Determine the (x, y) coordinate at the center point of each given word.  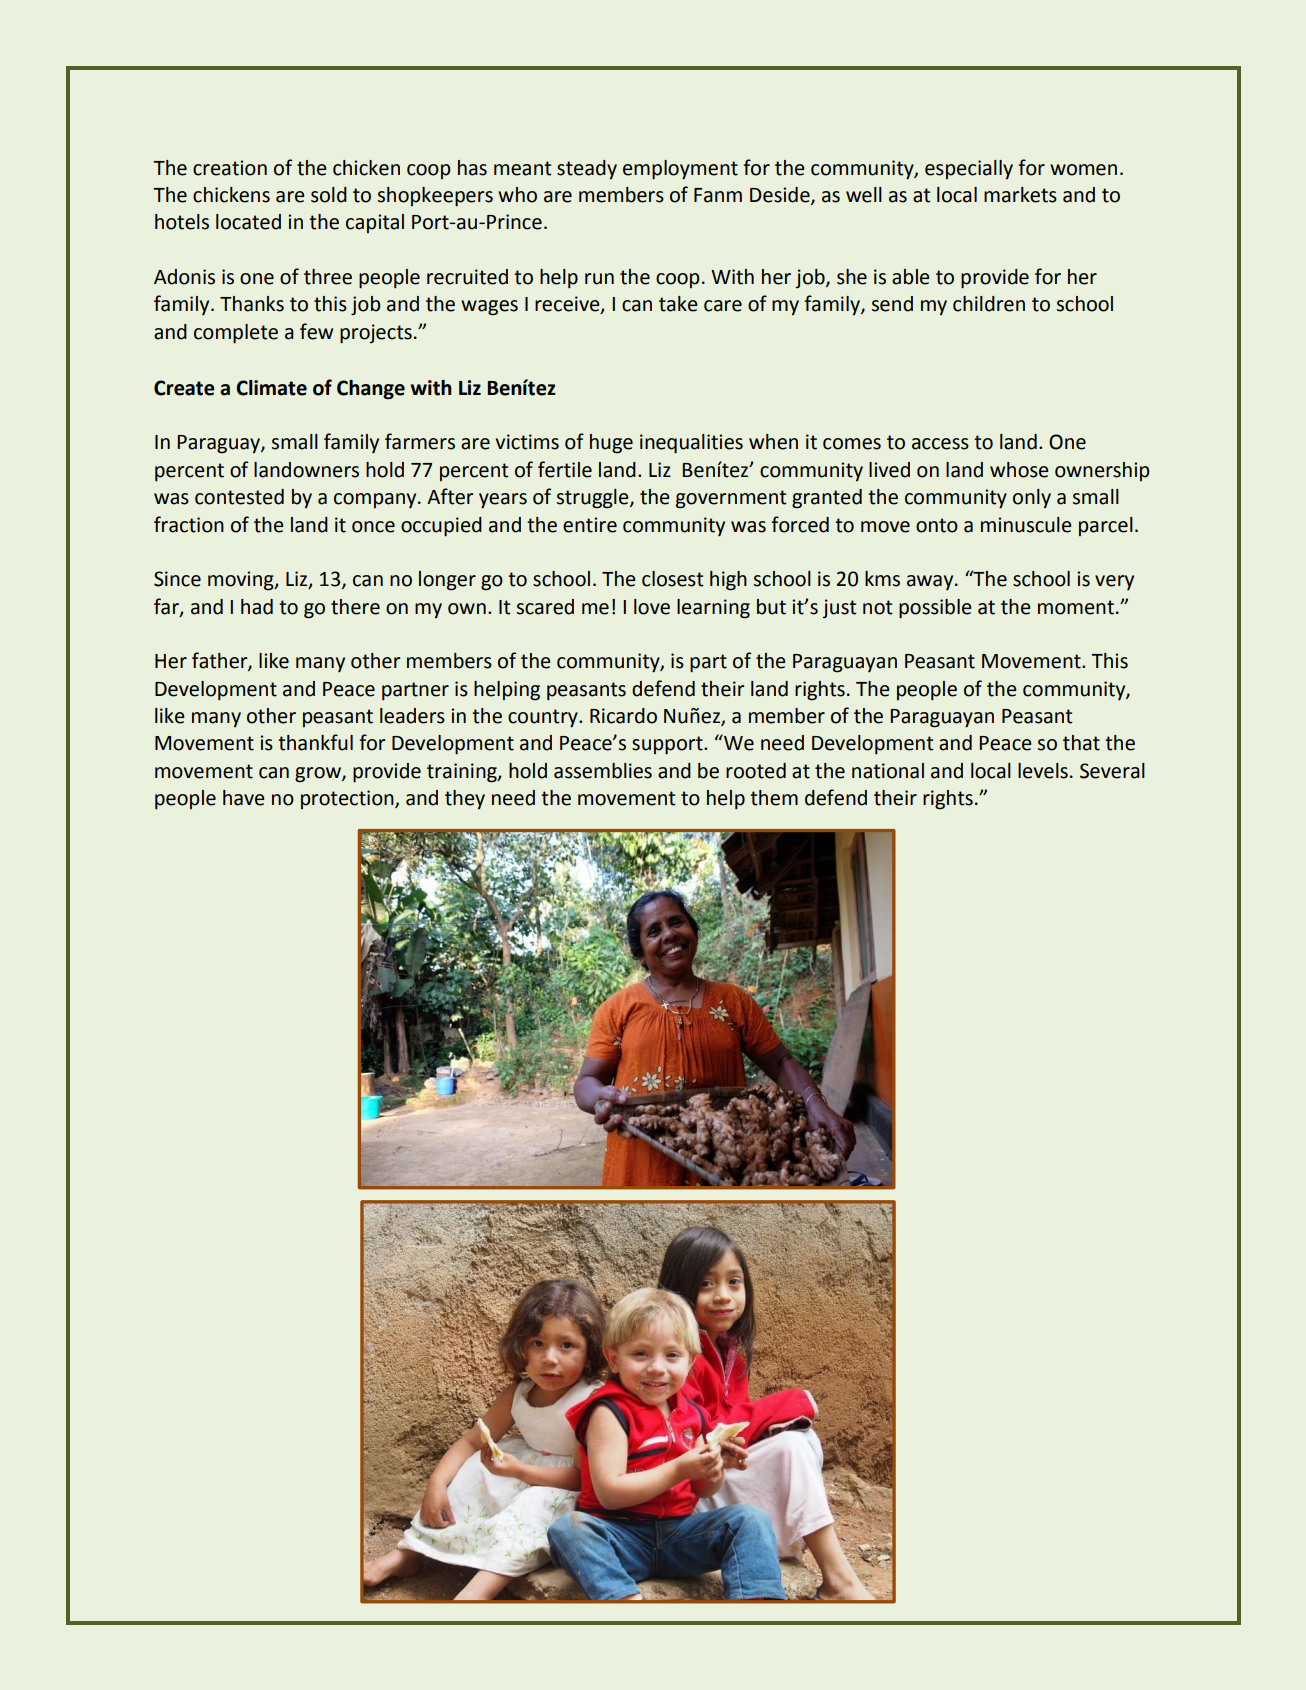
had (257, 607)
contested (239, 497)
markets (1020, 195)
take (678, 304)
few (316, 331)
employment (680, 170)
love (652, 607)
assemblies (603, 771)
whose (1019, 470)
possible (935, 609)
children (989, 304)
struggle (594, 499)
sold (329, 195)
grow (319, 775)
